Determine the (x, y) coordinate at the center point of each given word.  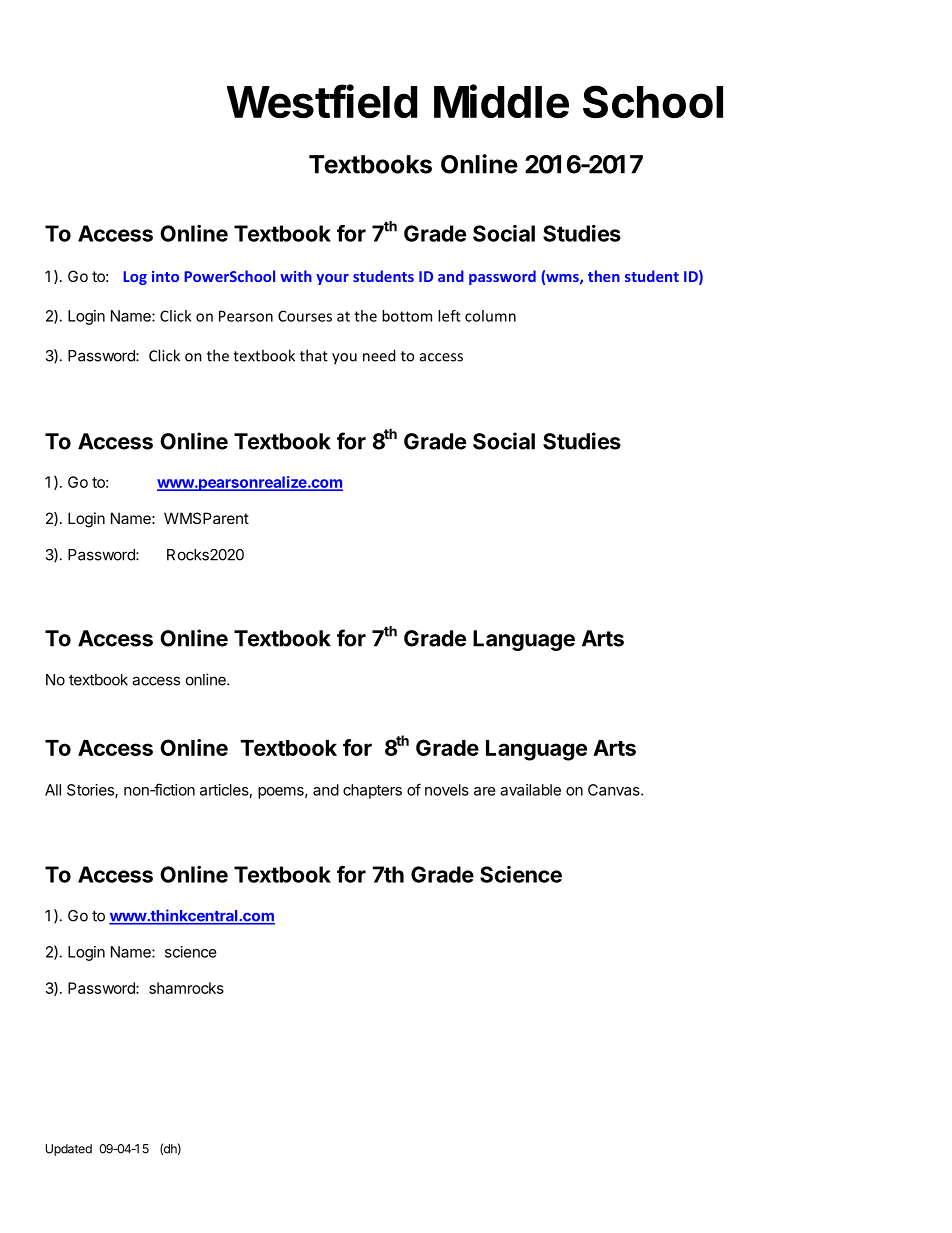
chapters (372, 791)
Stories (91, 791)
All (53, 790)
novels (447, 790)
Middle (501, 101)
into (165, 276)
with (296, 276)
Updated (69, 1150)
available (530, 790)
